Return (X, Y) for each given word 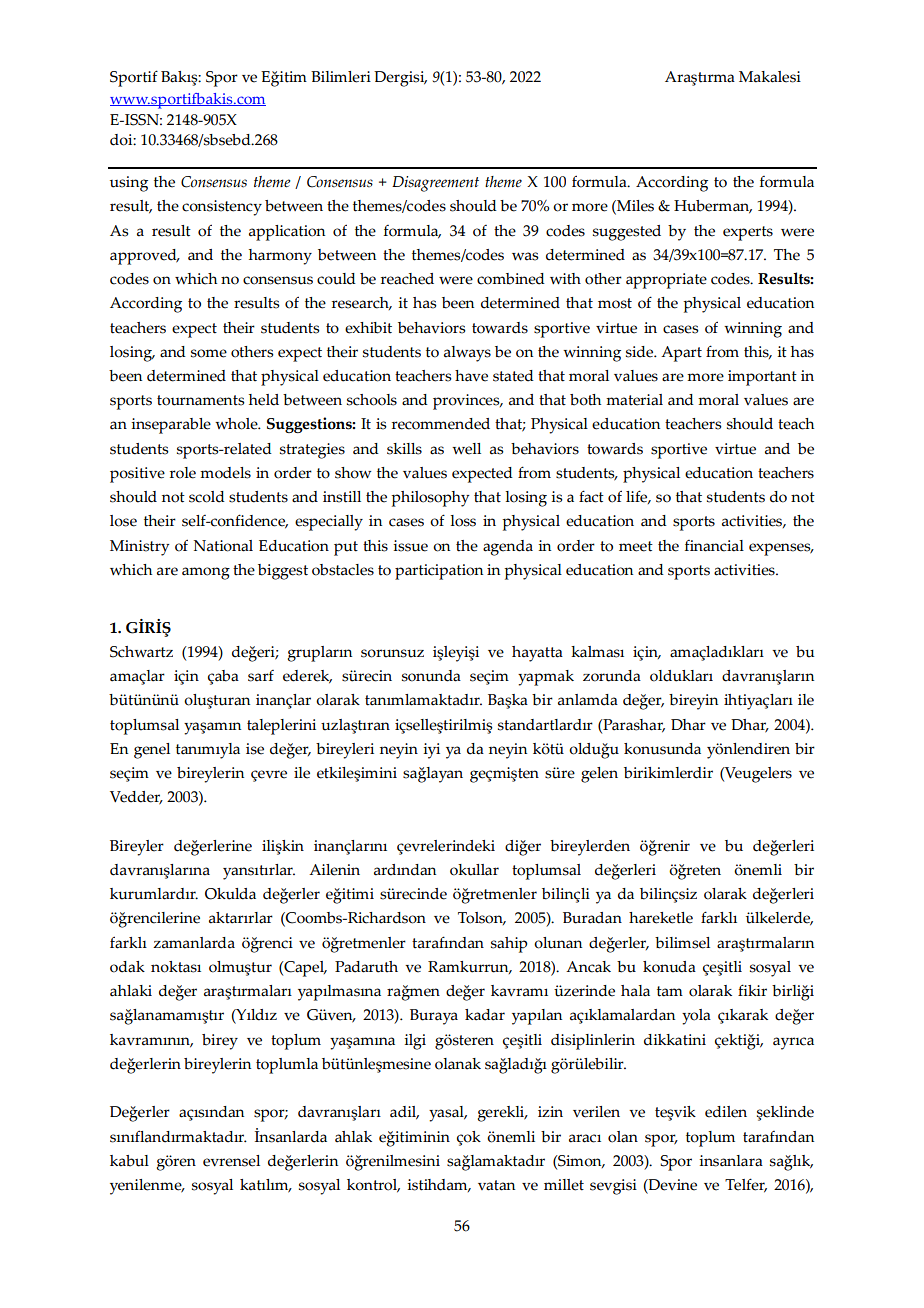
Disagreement (435, 184)
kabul (129, 1161)
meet (636, 546)
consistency (222, 208)
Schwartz (141, 652)
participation (439, 572)
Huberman (713, 207)
